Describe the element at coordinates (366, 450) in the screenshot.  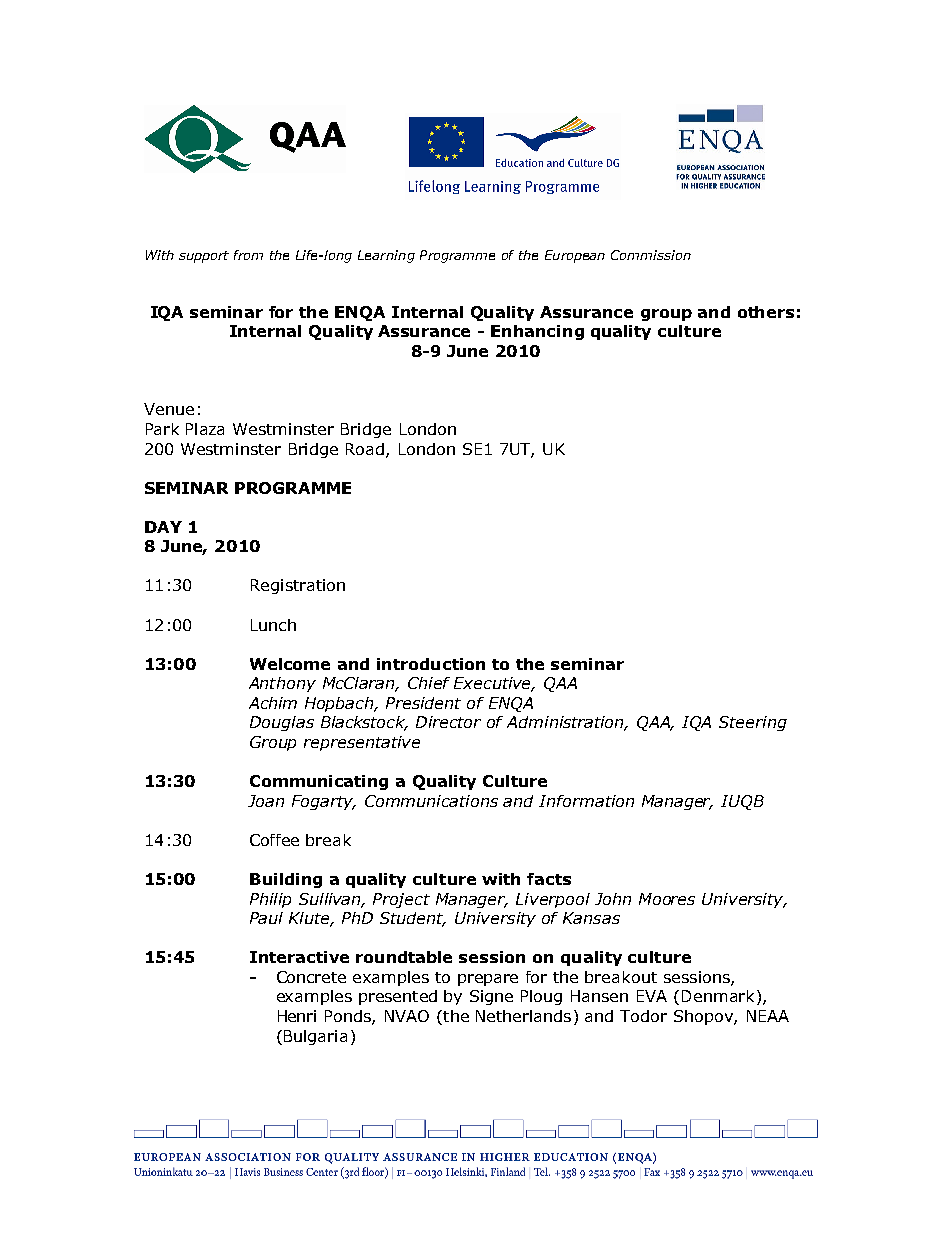
I see `Road` at that location.
